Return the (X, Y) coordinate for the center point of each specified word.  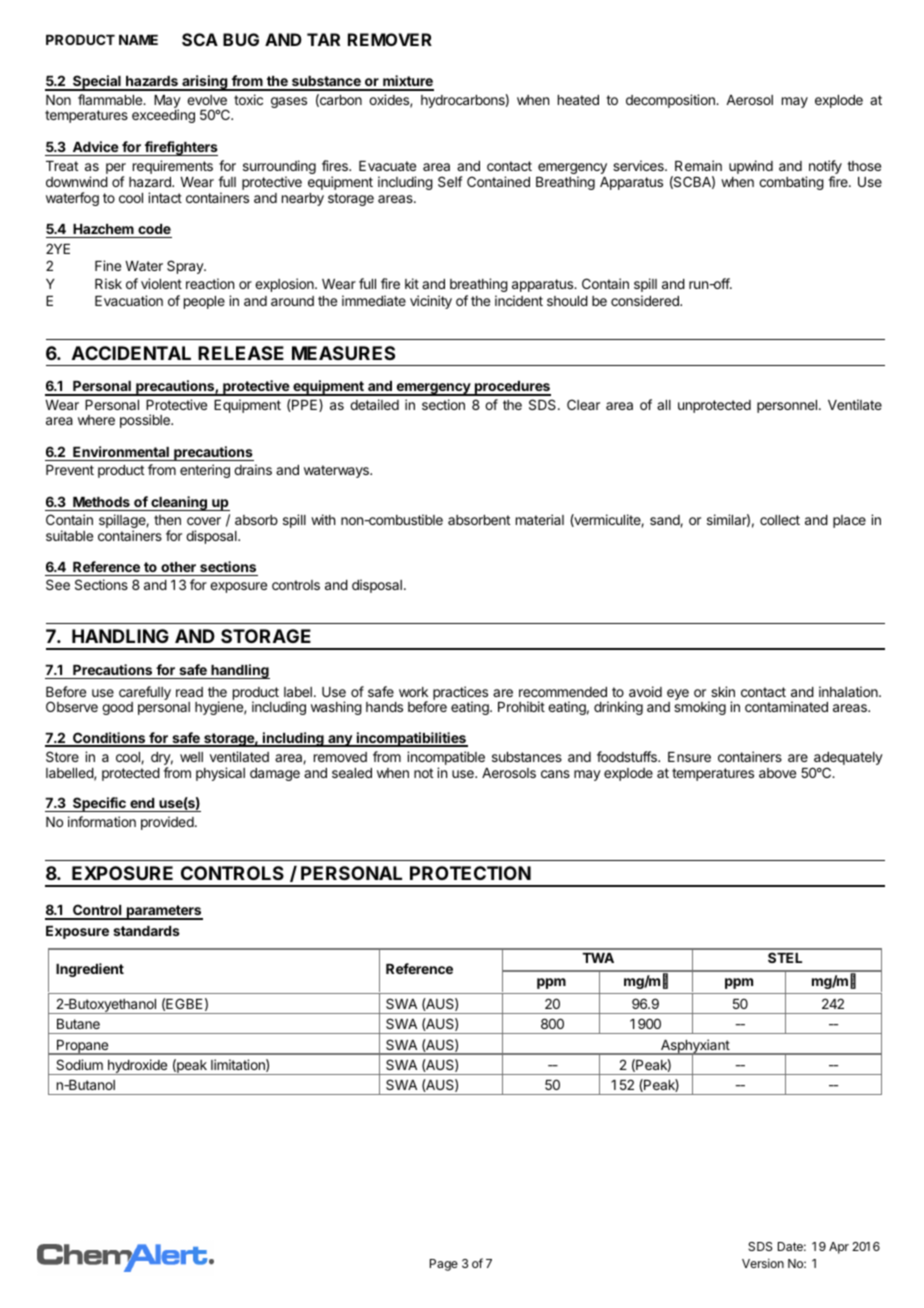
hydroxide (138, 1067)
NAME (138, 40)
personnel (787, 406)
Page (444, 1265)
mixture (407, 82)
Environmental (121, 451)
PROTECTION (470, 873)
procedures (512, 388)
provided (167, 823)
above (777, 773)
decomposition (671, 101)
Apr (839, 1248)
